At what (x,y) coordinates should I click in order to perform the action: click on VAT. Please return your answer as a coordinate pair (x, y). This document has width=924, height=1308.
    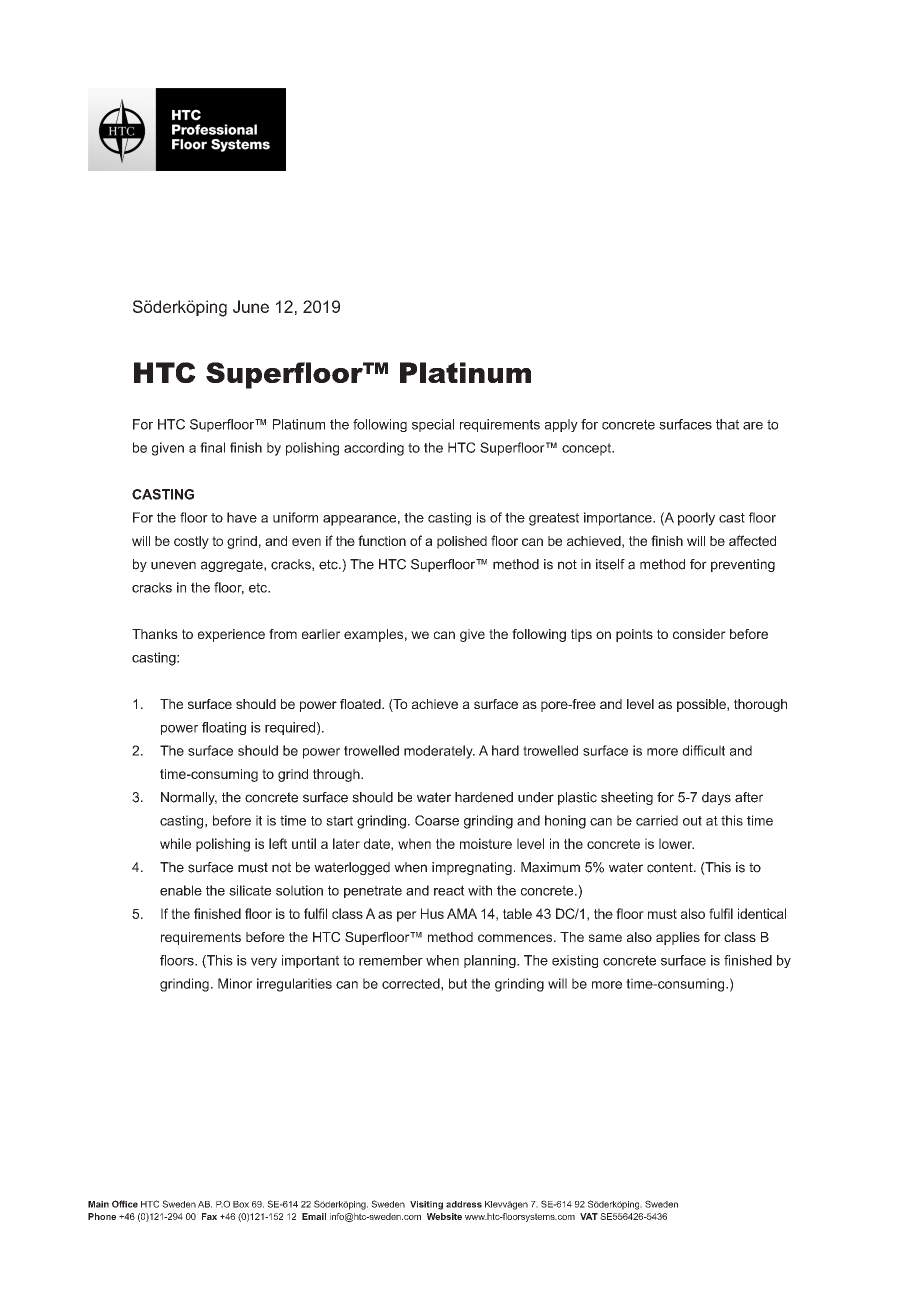
    Looking at the image, I should click on (589, 1216).
